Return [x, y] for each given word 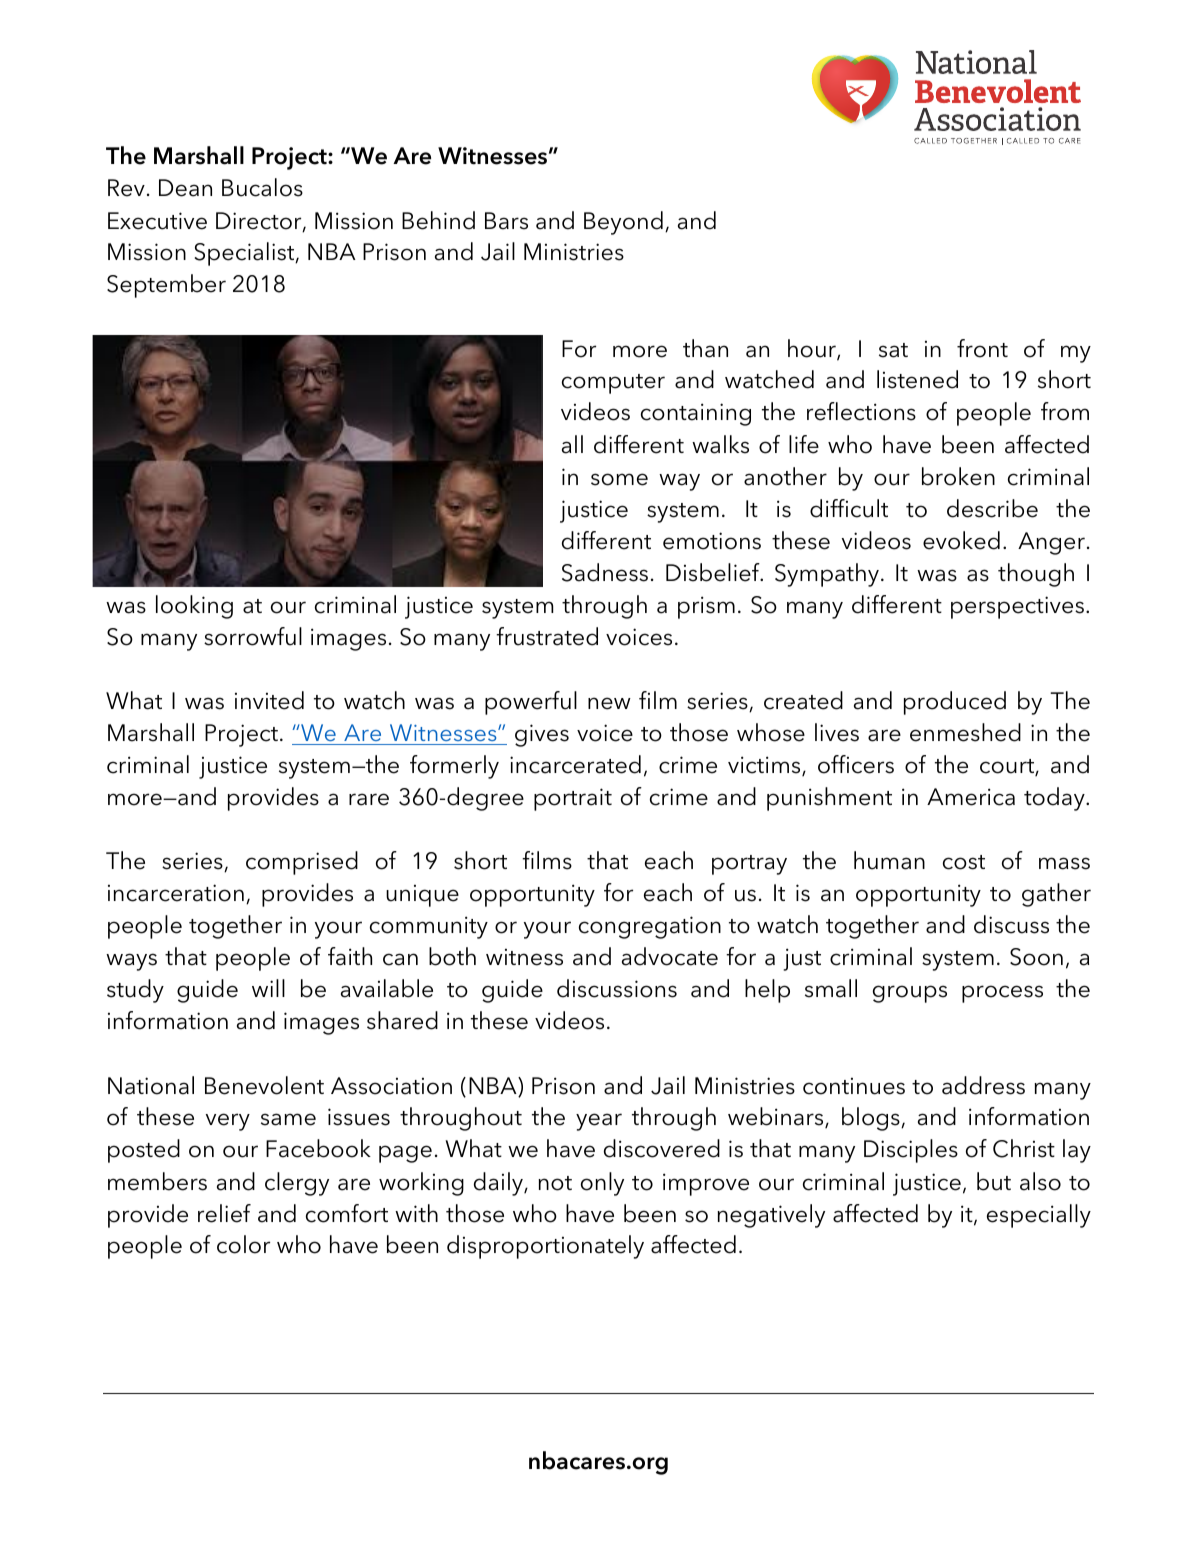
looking [194, 607]
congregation [650, 927]
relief [224, 1213]
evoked [961, 540]
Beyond [623, 223]
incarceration [176, 893]
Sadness [605, 572]
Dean [185, 188]
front [982, 348]
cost [964, 862]
